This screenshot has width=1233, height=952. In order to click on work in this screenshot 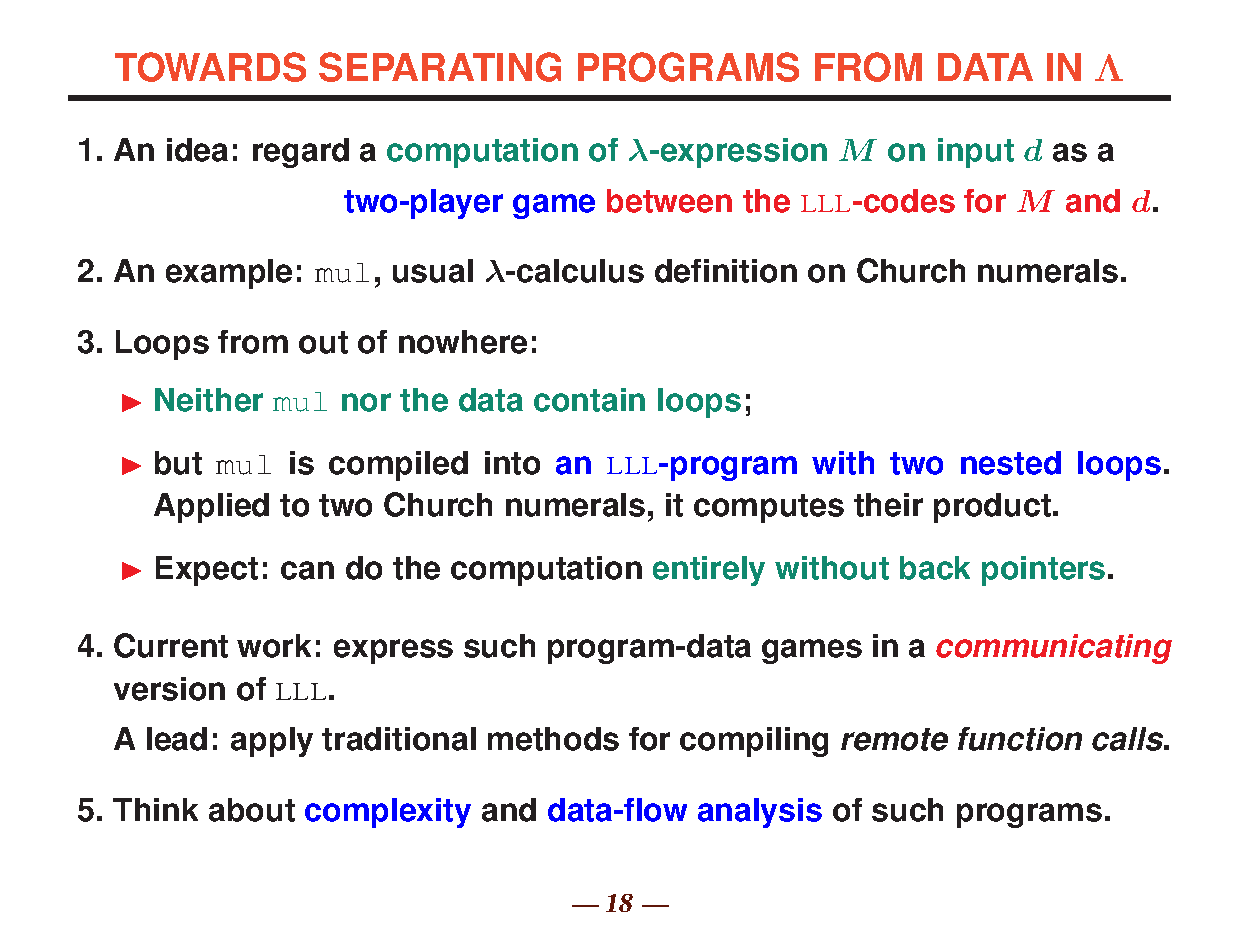, I will do `click(274, 646)`.
